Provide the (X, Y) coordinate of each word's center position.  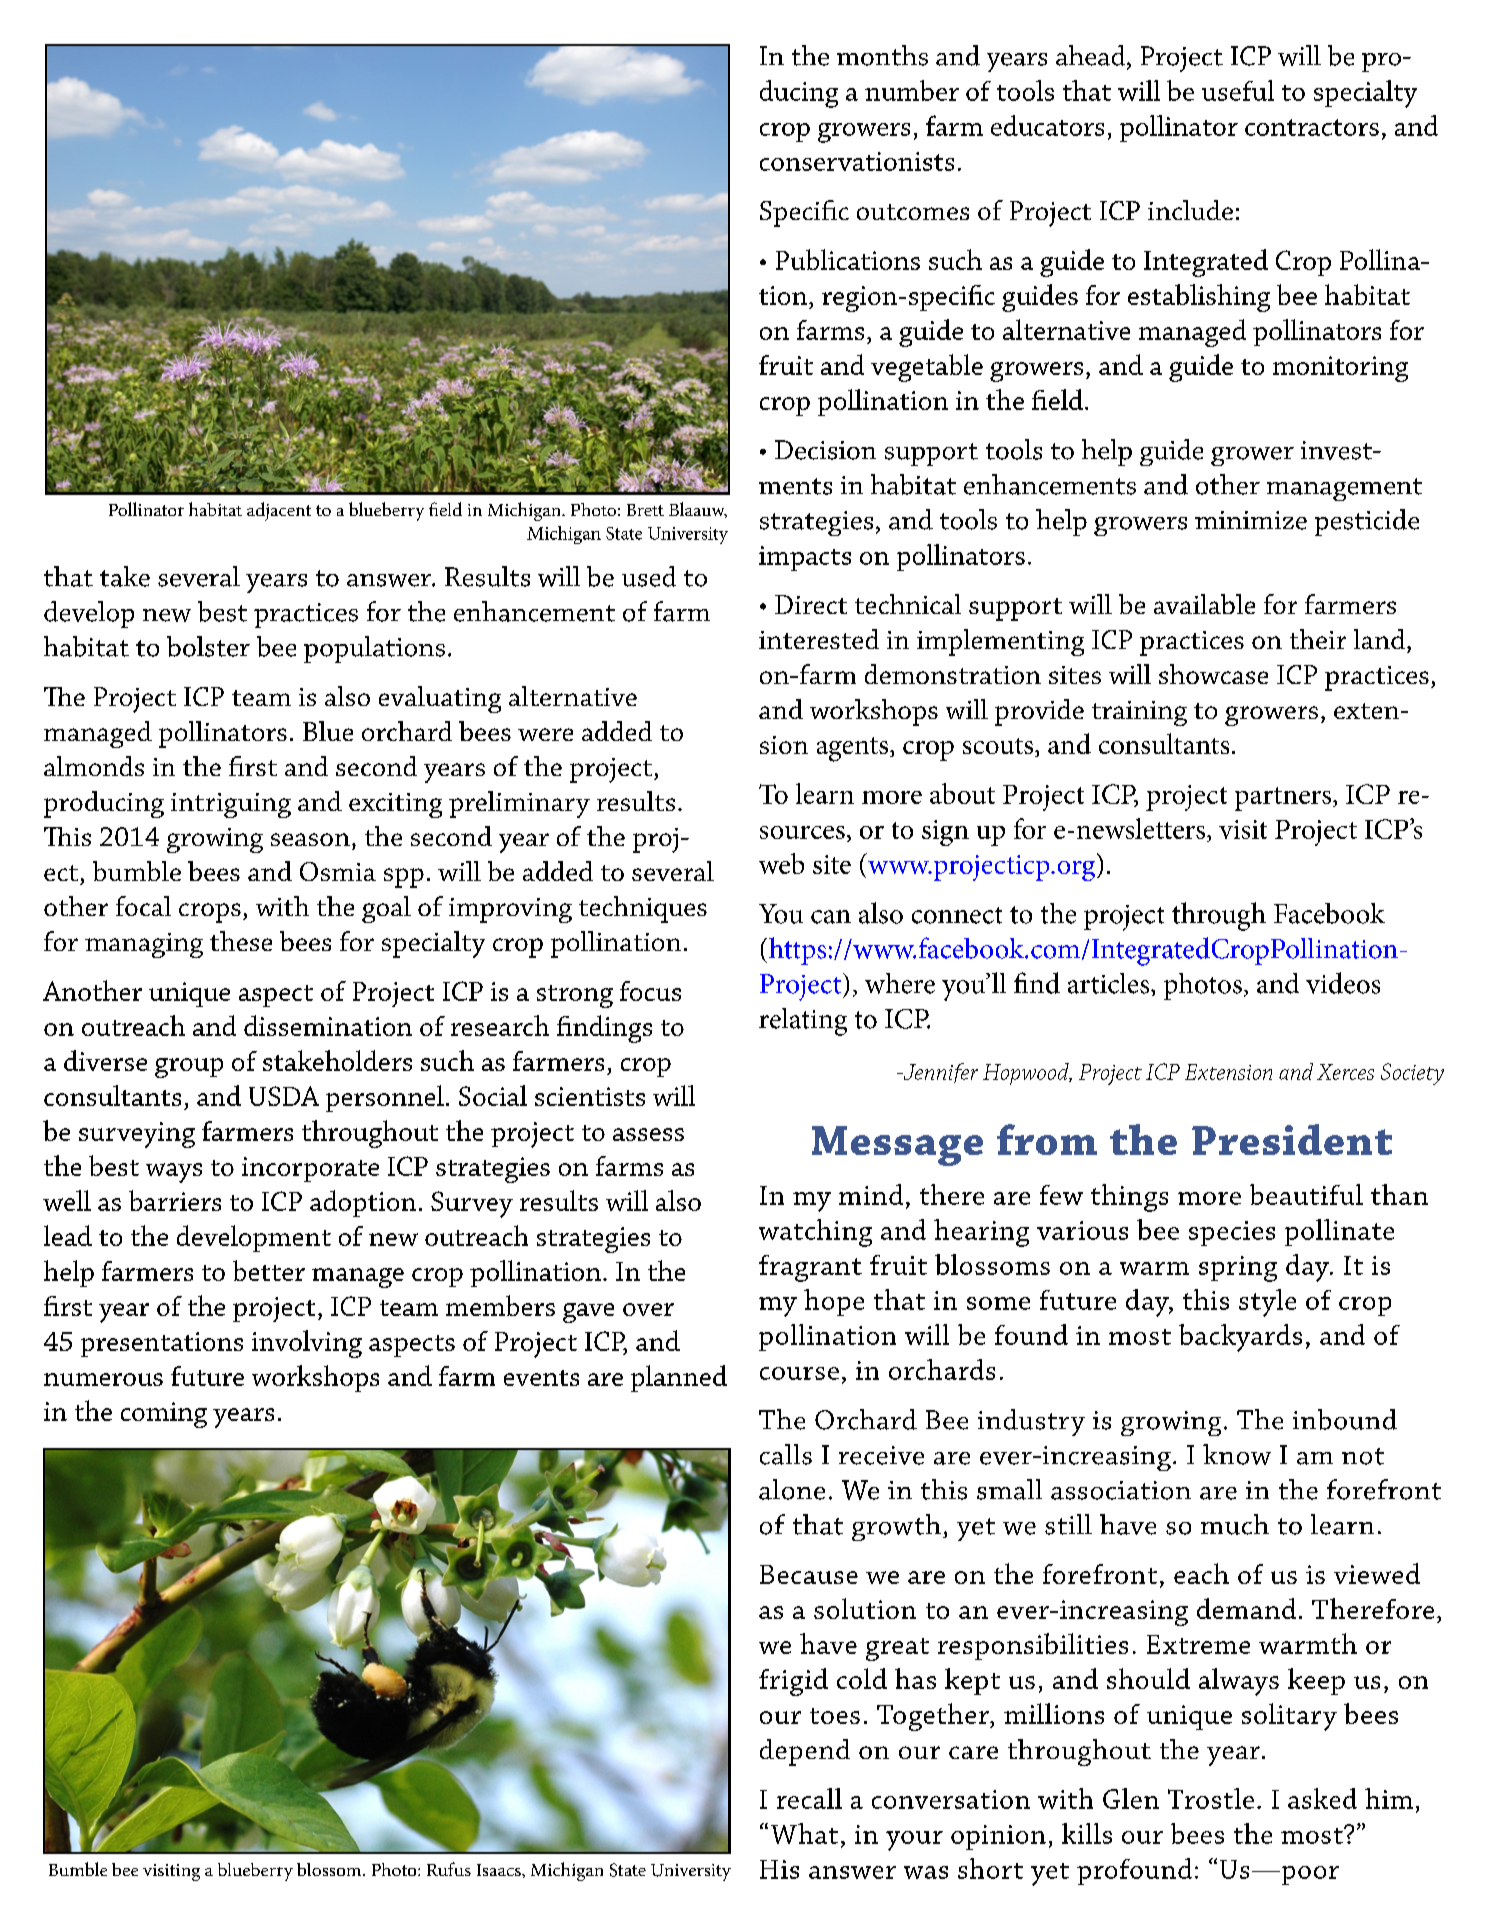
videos (1343, 983)
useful (1238, 90)
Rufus (449, 1869)
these (241, 941)
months (882, 55)
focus (650, 991)
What (804, 1833)
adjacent (279, 511)
